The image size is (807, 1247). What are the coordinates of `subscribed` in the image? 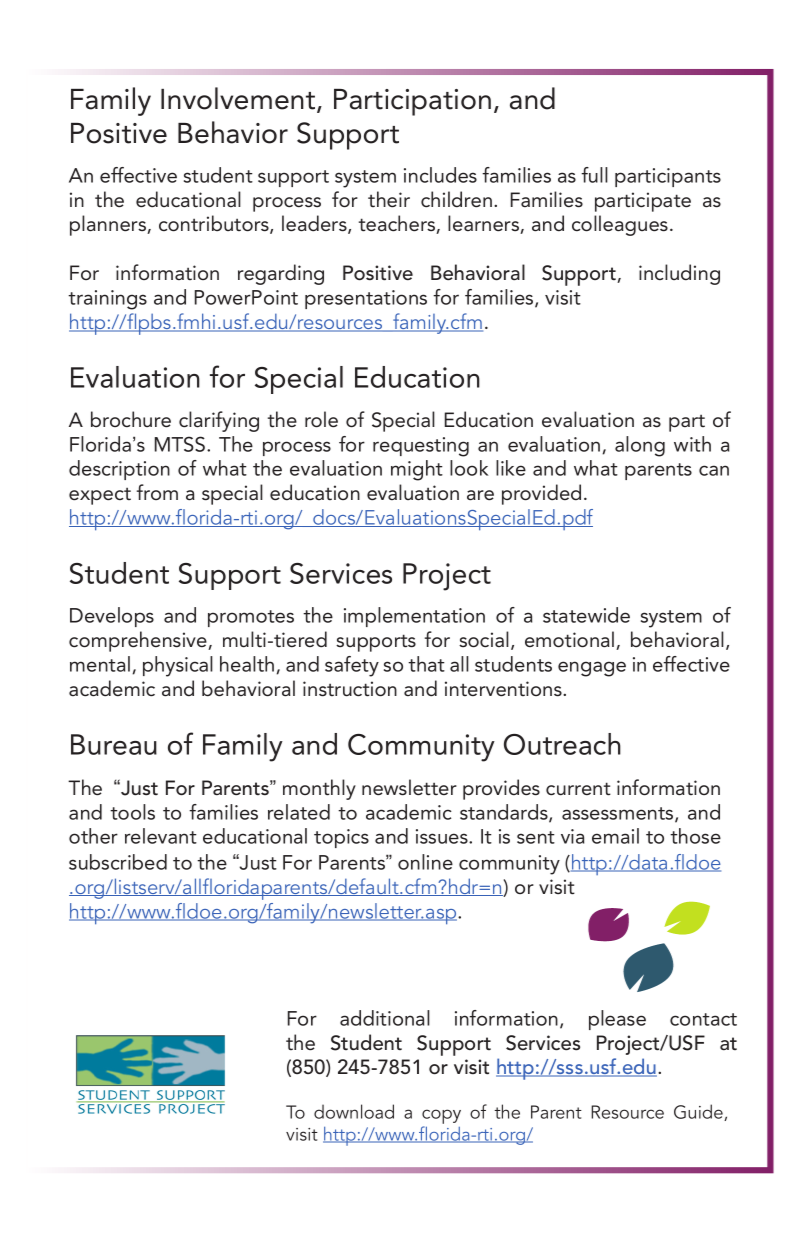 It's located at (118, 862).
